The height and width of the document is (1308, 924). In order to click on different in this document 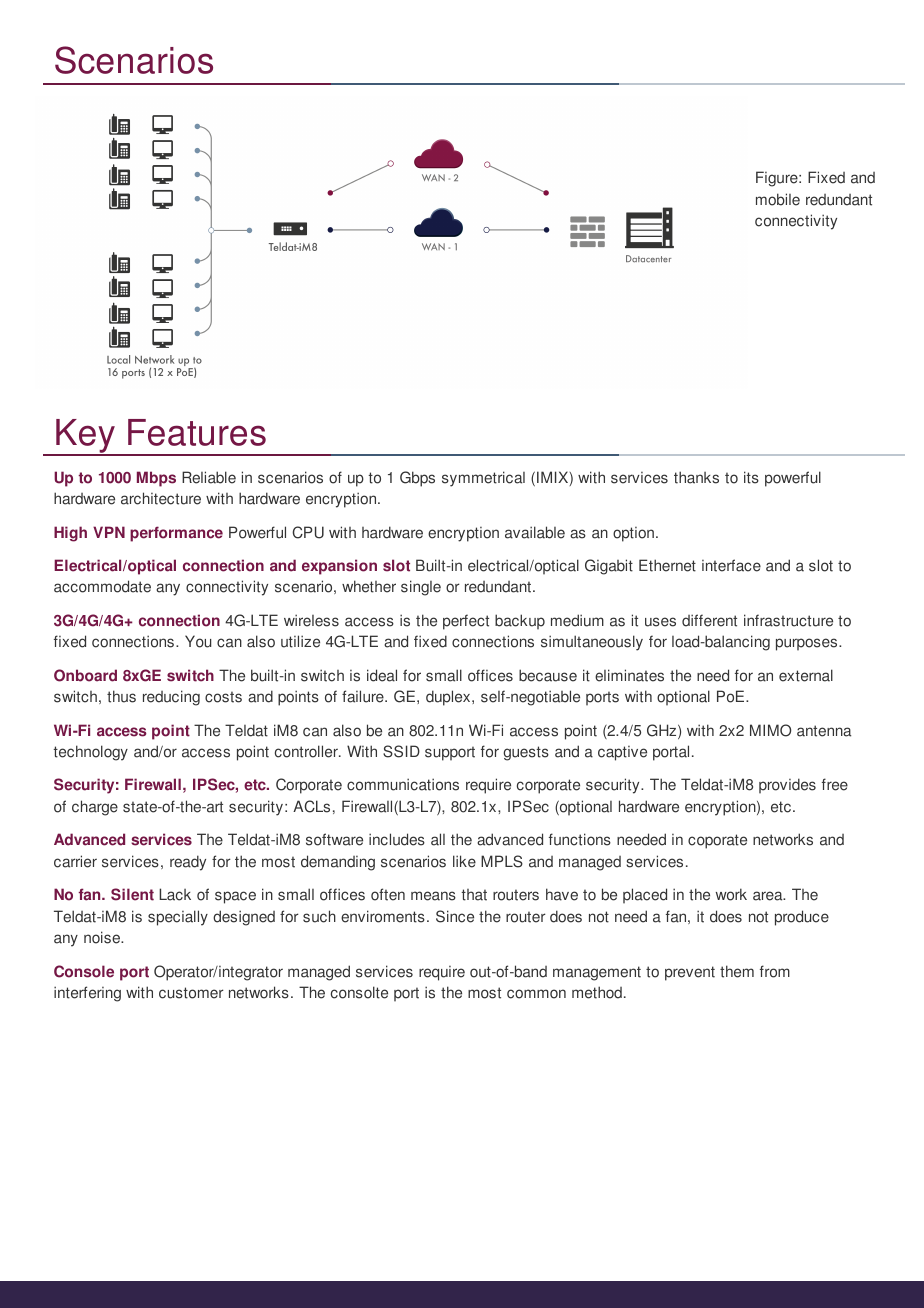, I will do `click(709, 620)`.
